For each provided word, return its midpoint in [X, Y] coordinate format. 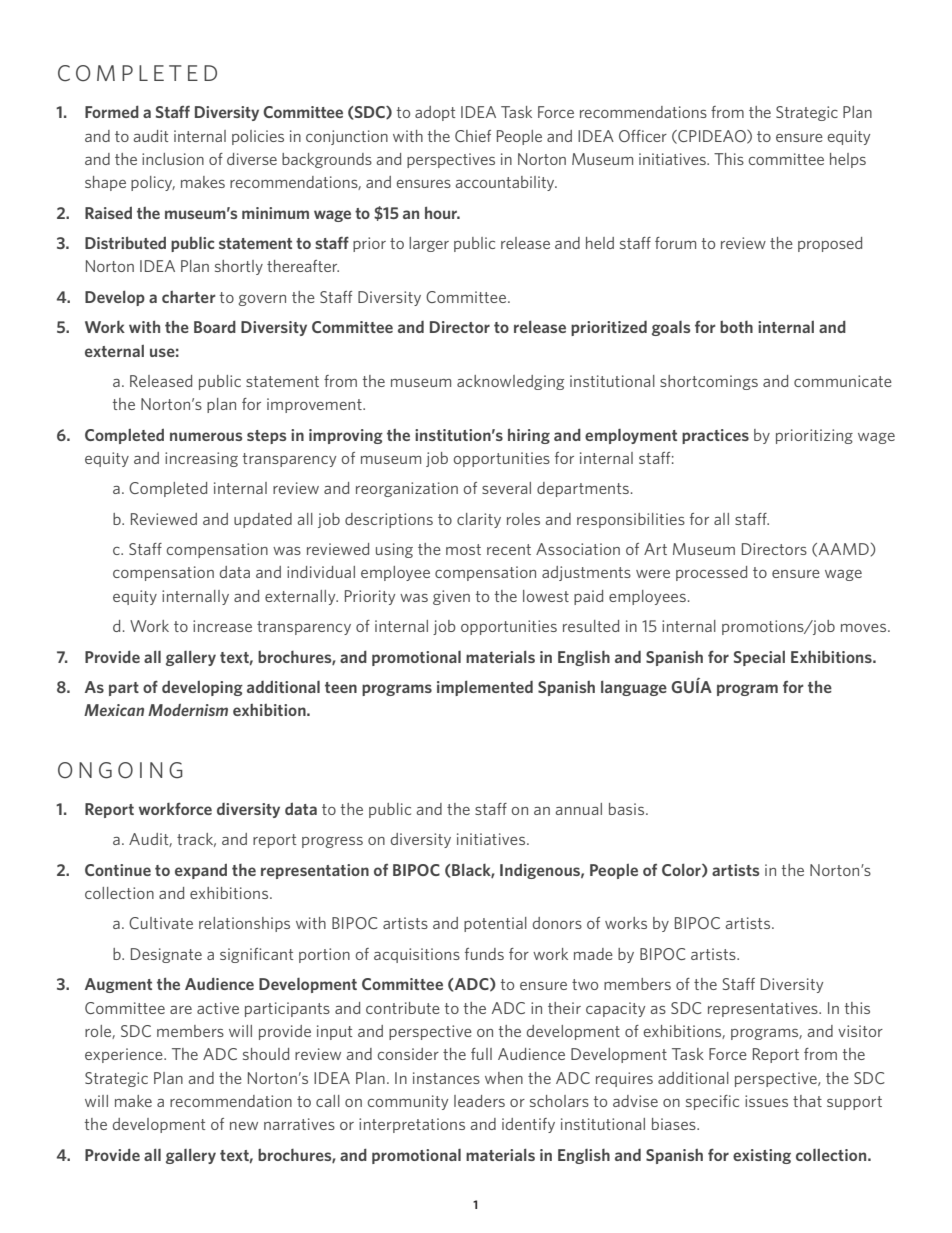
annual [579, 809]
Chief [473, 136]
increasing [201, 459]
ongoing [120, 770]
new [244, 1126]
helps [848, 160]
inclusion [173, 159]
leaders [479, 1101]
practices [715, 436]
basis [628, 809]
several [506, 488]
